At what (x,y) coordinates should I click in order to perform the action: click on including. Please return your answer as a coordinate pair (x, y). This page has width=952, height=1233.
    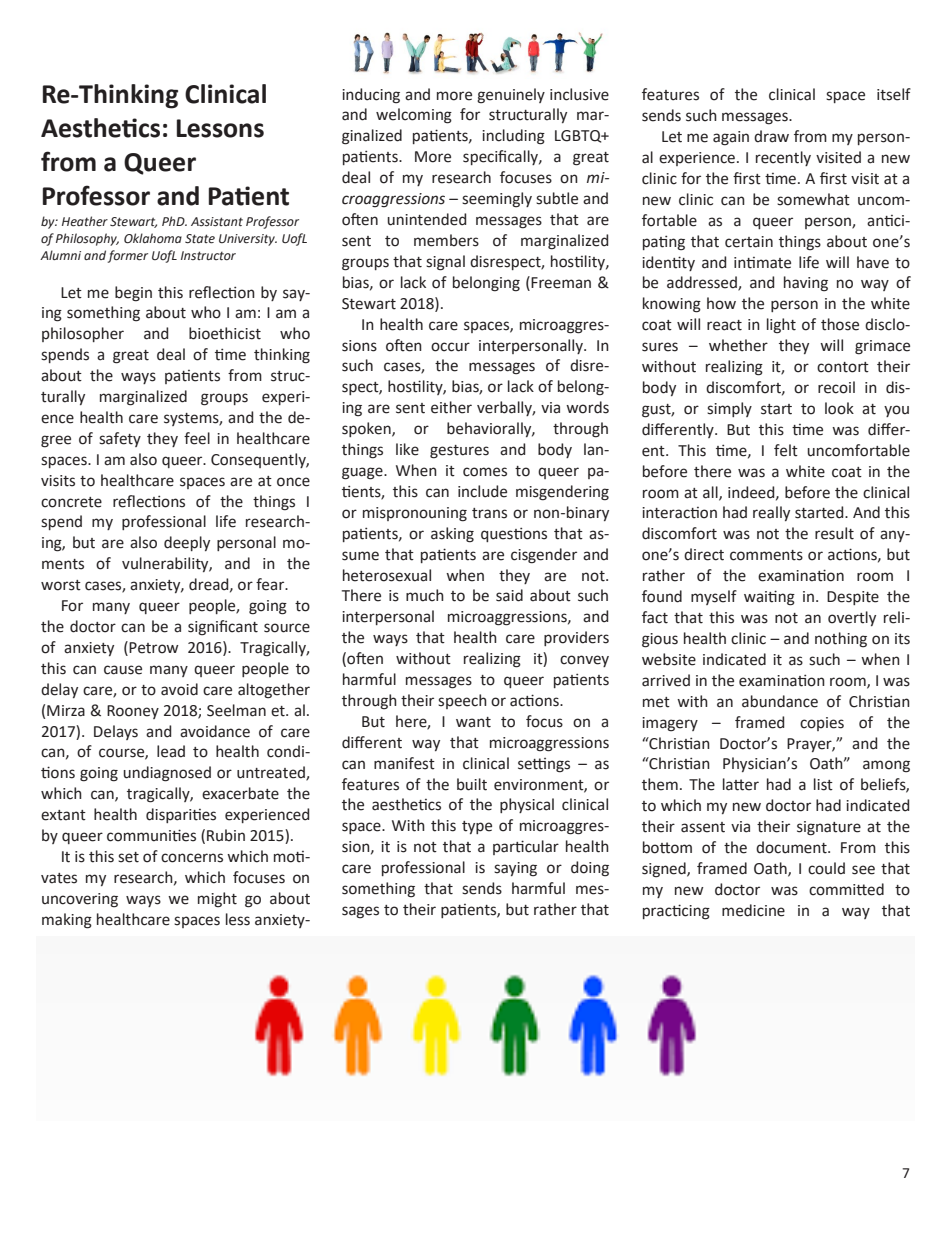
    Looking at the image, I should click on (513, 137).
